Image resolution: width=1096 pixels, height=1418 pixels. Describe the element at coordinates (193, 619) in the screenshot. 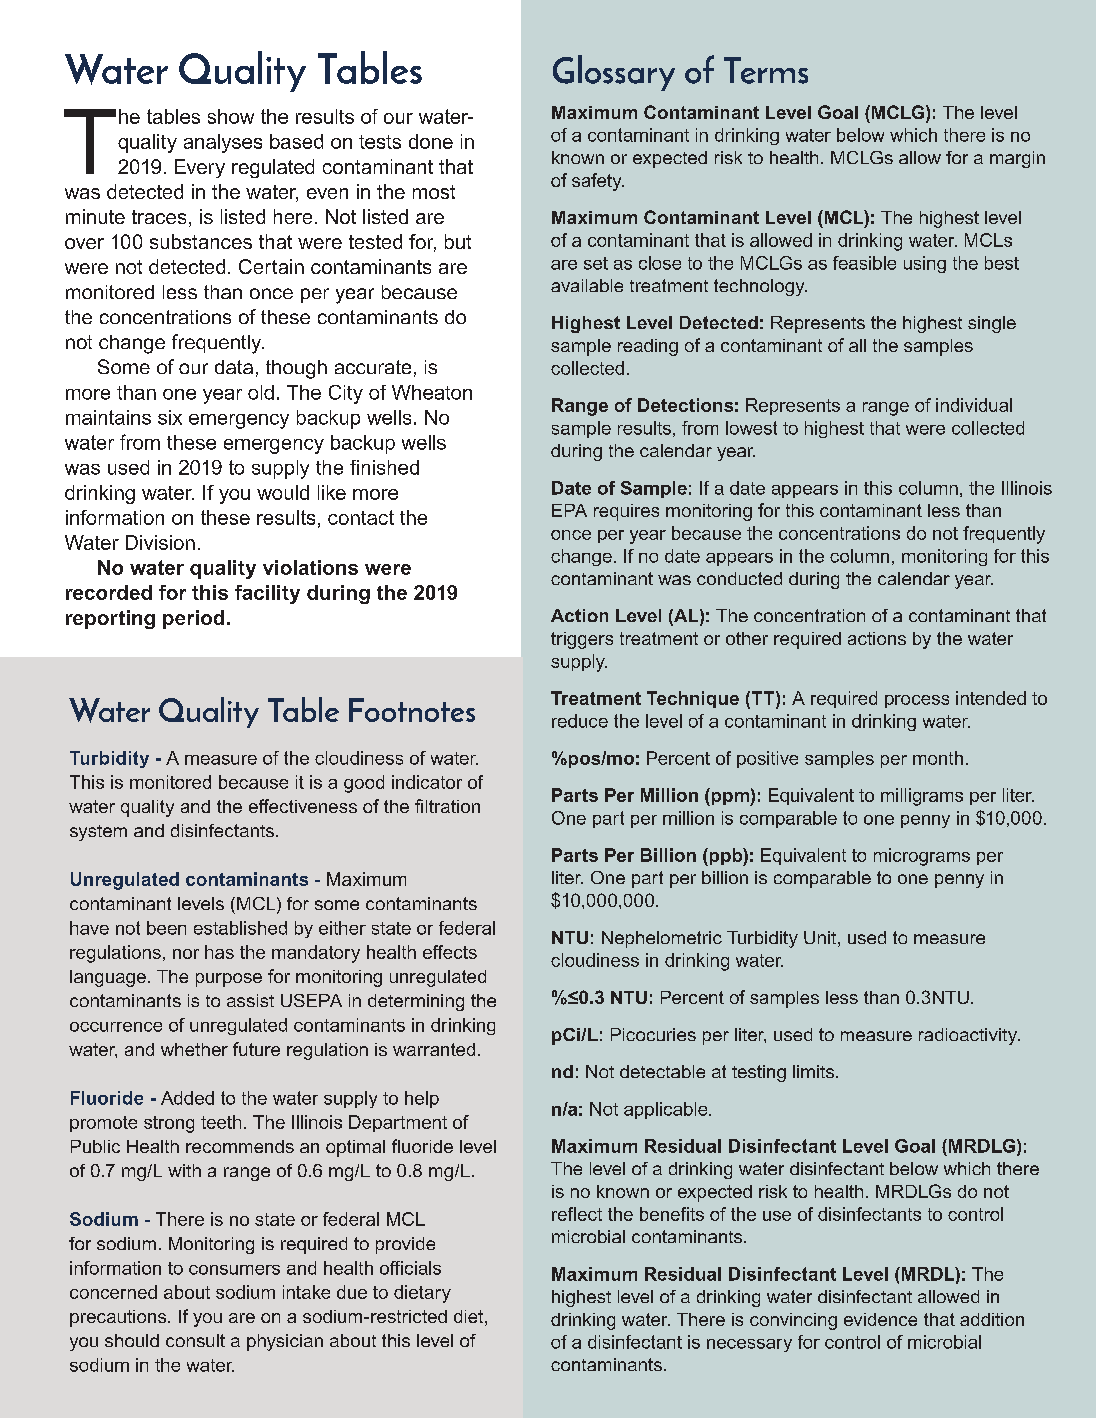

I see `period` at that location.
